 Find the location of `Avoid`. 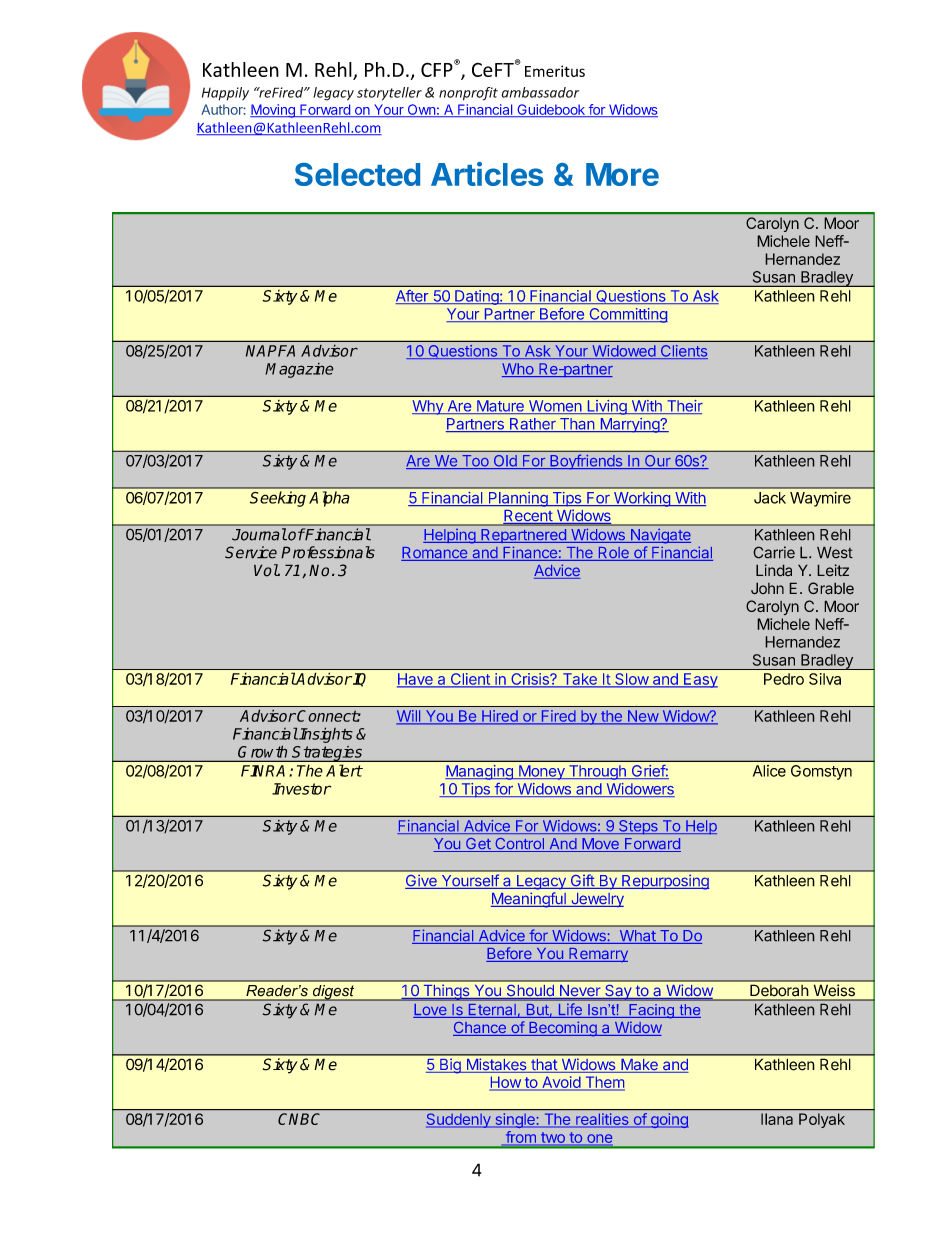

Avoid is located at coordinates (561, 1082).
